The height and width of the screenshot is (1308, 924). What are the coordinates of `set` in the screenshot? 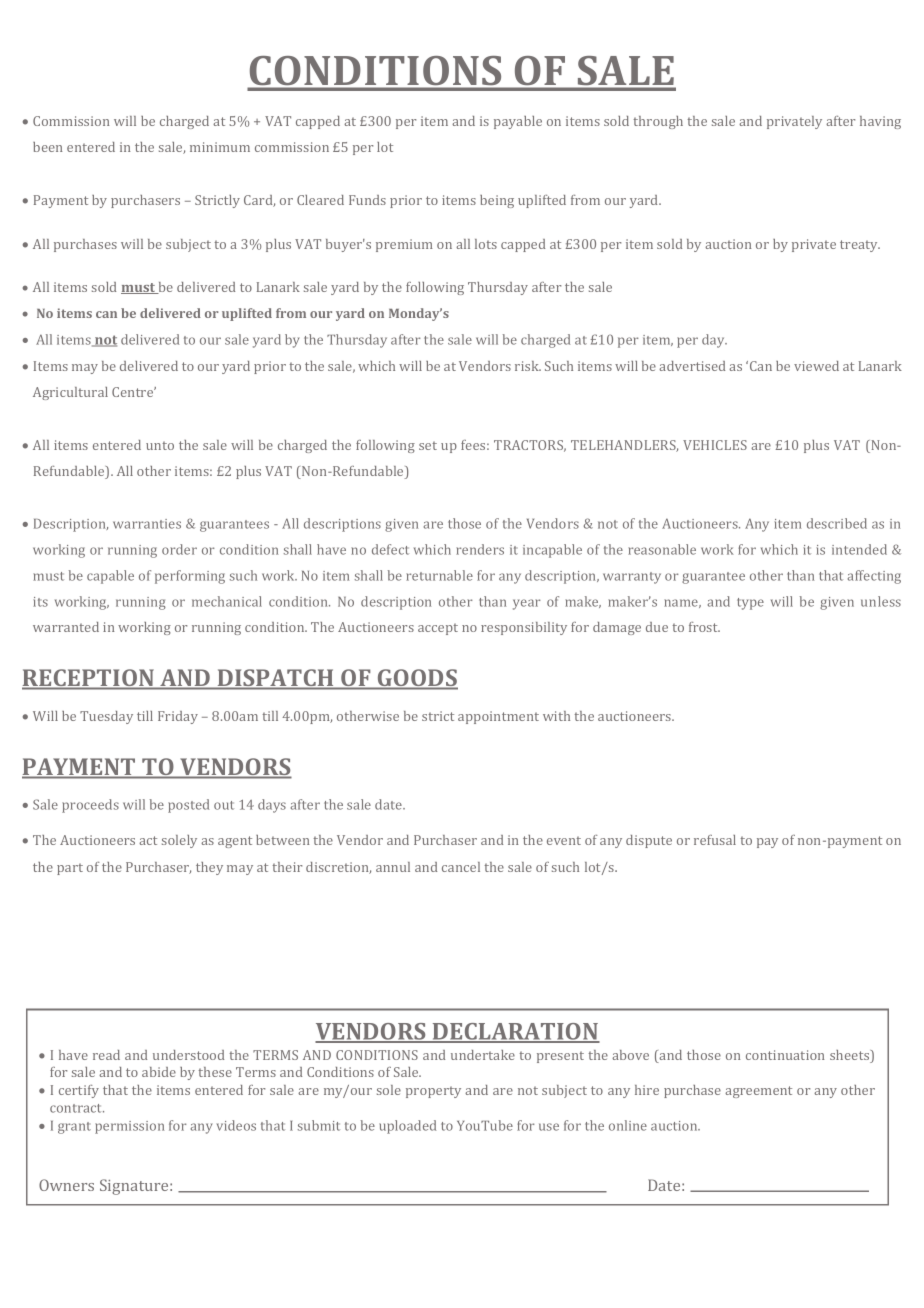 It's located at (428, 445).
